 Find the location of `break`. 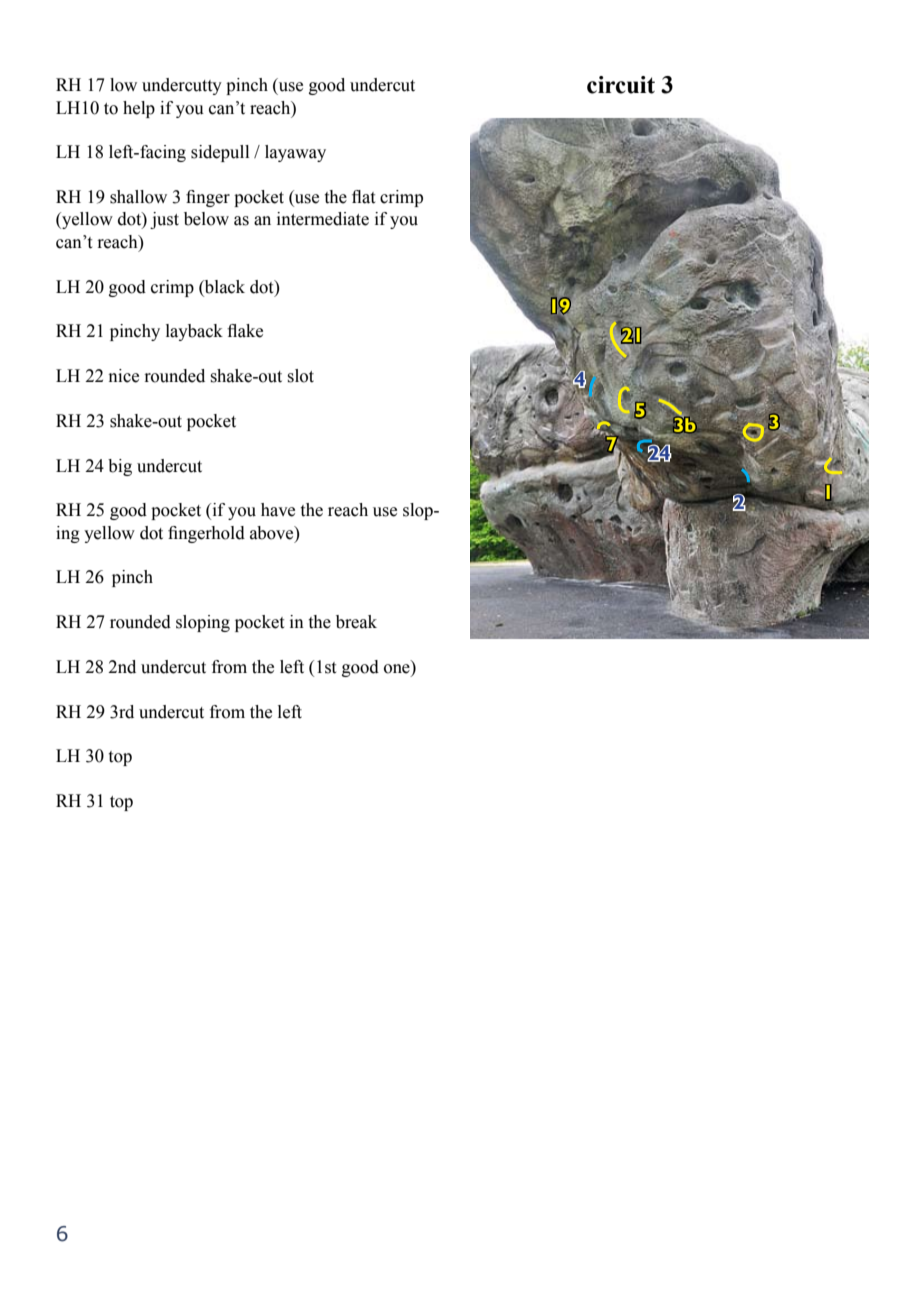

break is located at coordinates (356, 622).
